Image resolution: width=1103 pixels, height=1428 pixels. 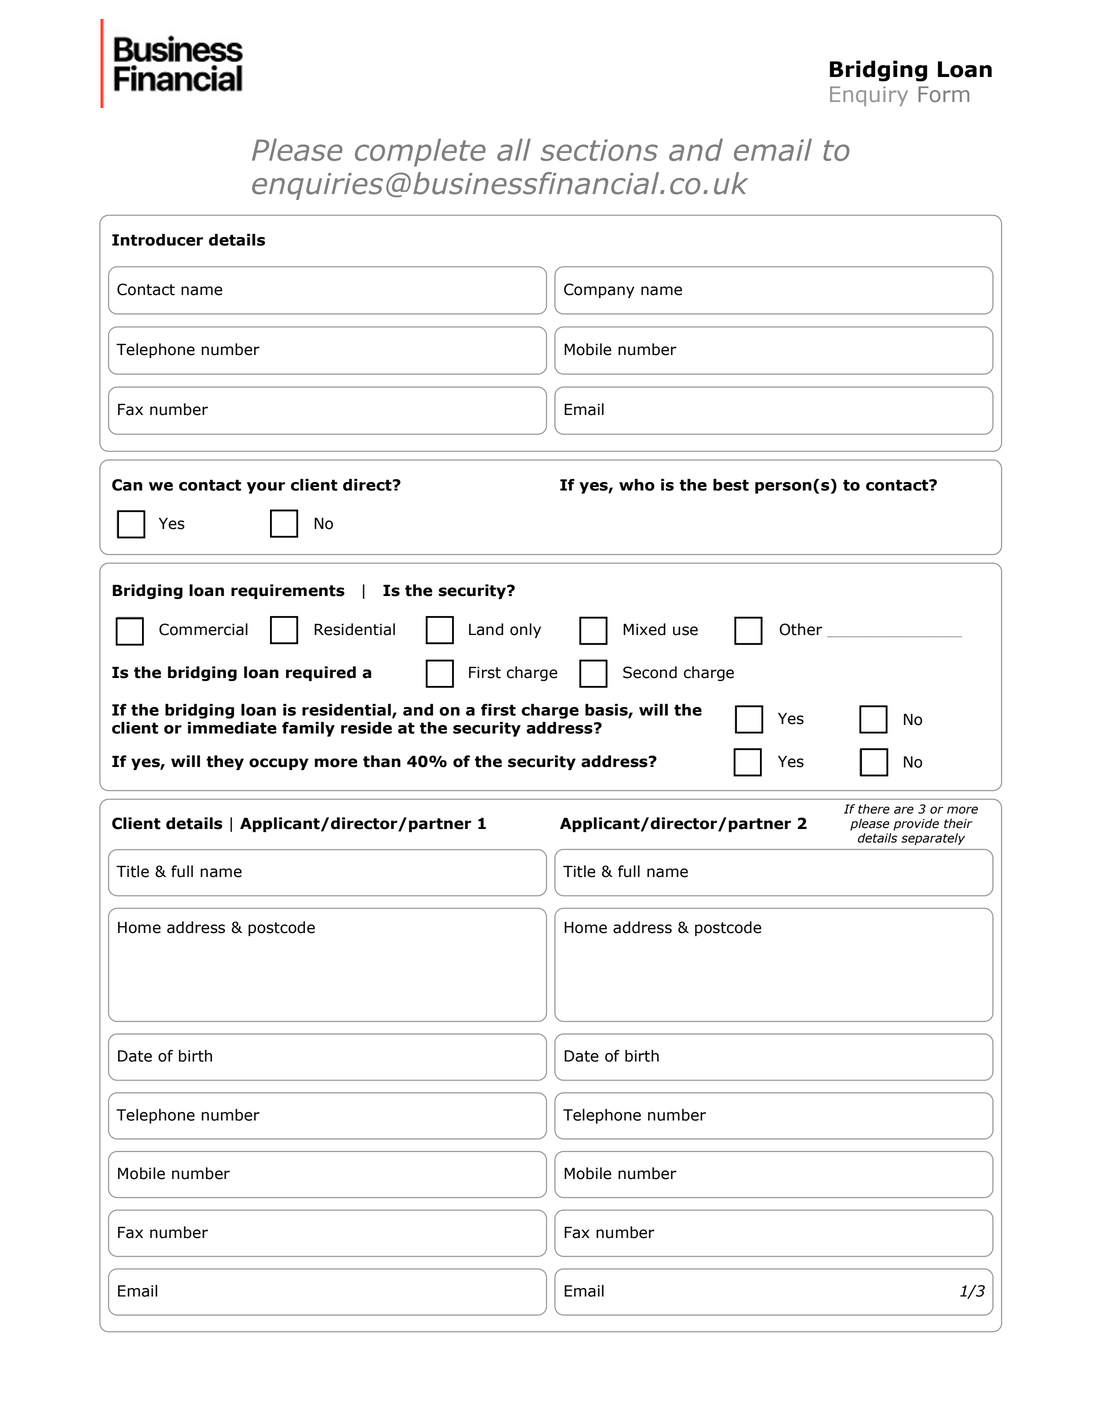 What do you see at coordinates (874, 809) in the document?
I see `there` at bounding box center [874, 809].
